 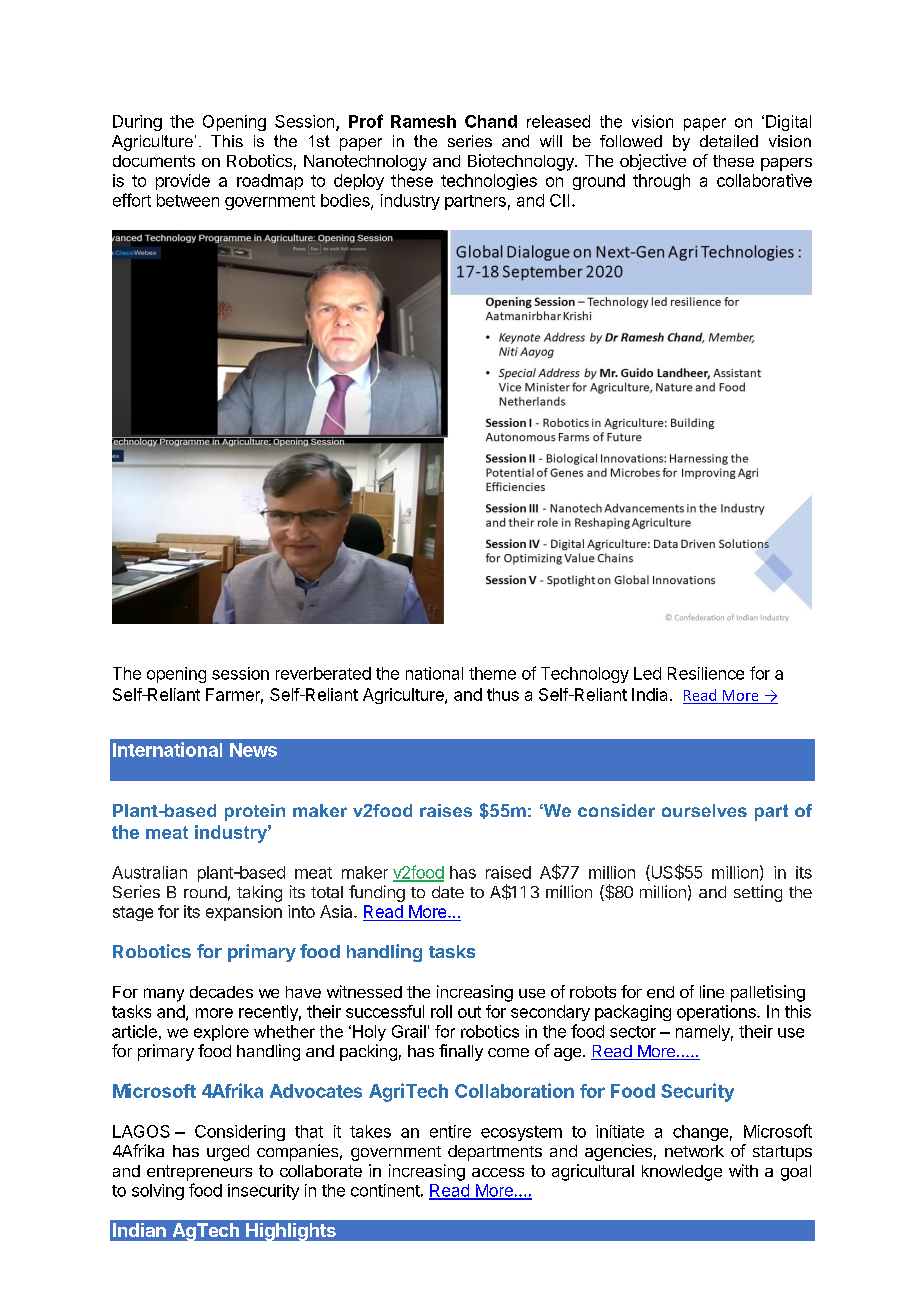 What do you see at coordinates (729, 141) in the document?
I see `detailed` at bounding box center [729, 141].
